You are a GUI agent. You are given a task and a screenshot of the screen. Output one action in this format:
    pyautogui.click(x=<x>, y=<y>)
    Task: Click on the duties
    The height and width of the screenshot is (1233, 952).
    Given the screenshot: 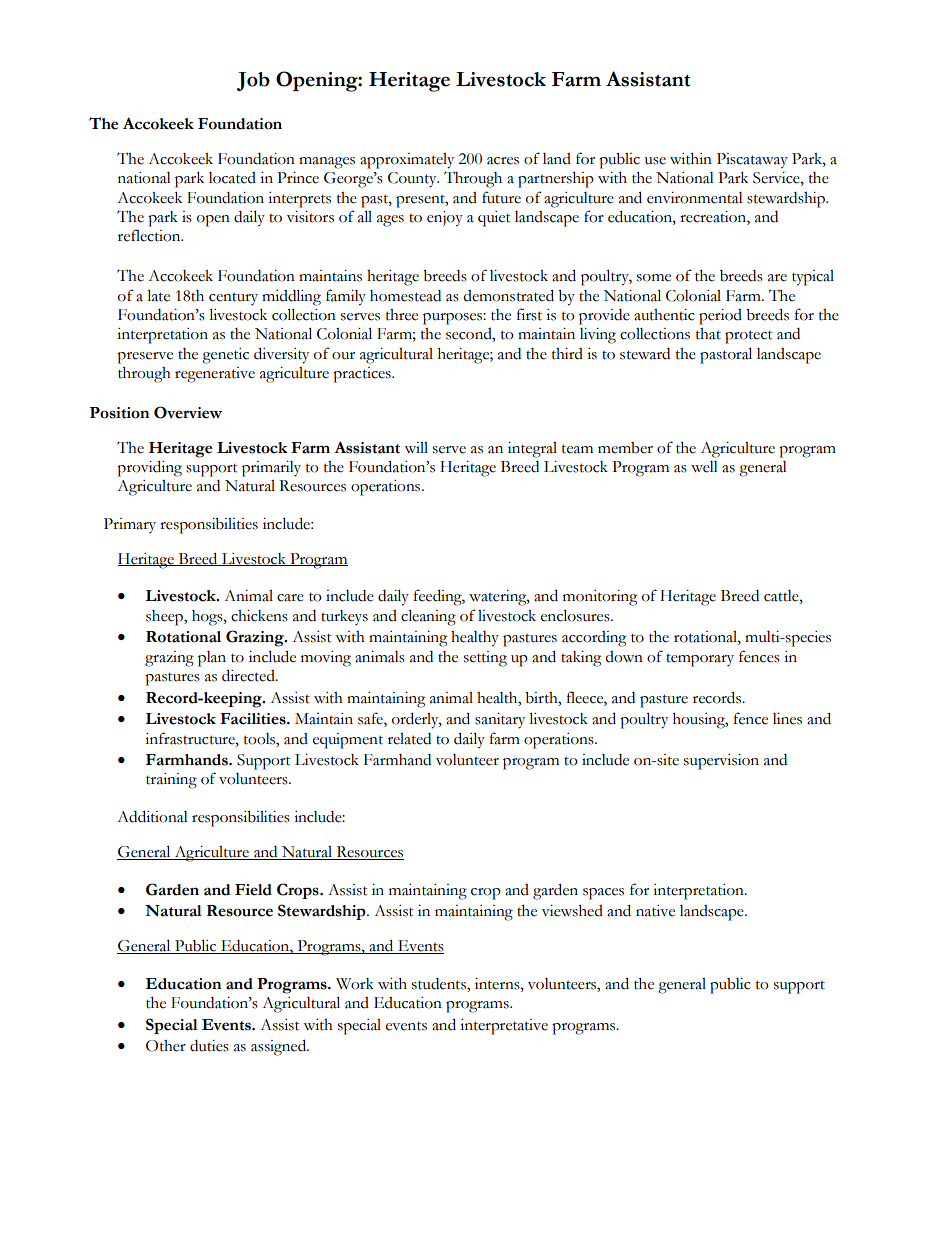 What is the action you would take?
    pyautogui.click(x=209, y=1046)
